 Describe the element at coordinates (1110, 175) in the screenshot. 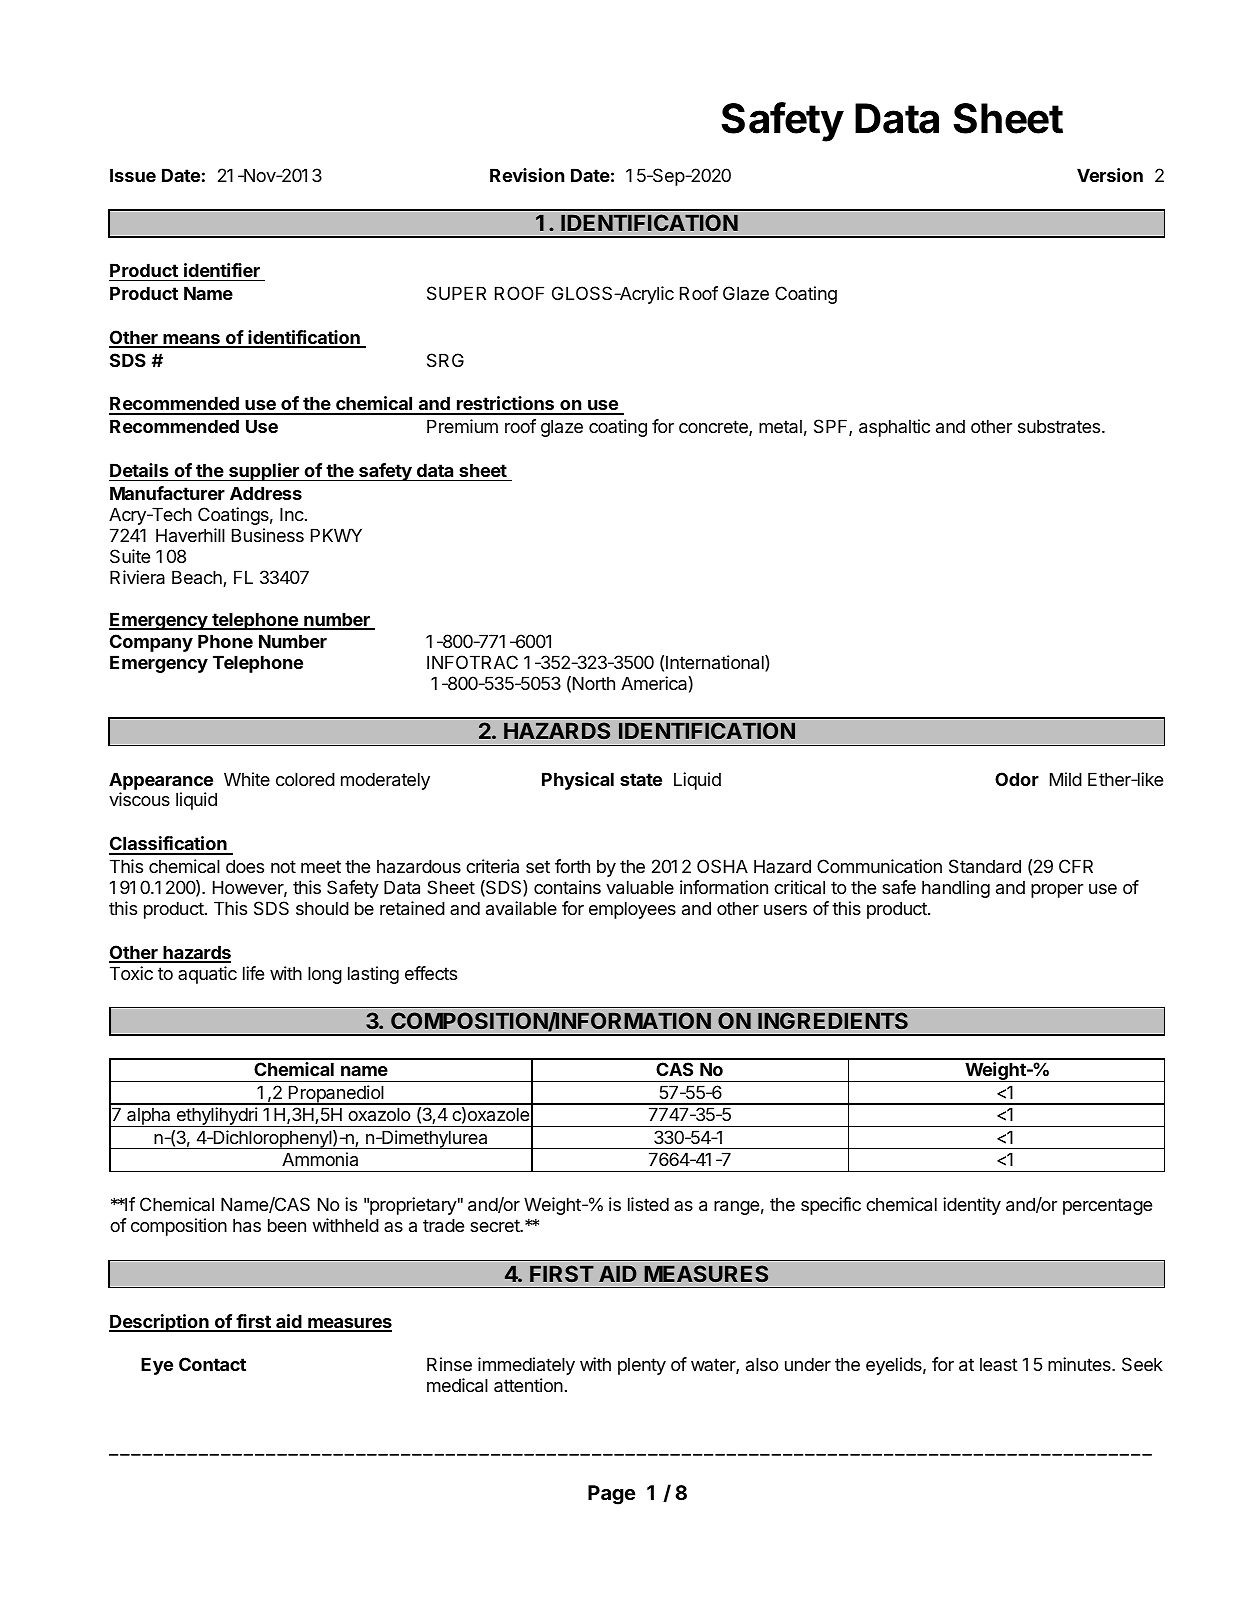

I see `Version` at that location.
